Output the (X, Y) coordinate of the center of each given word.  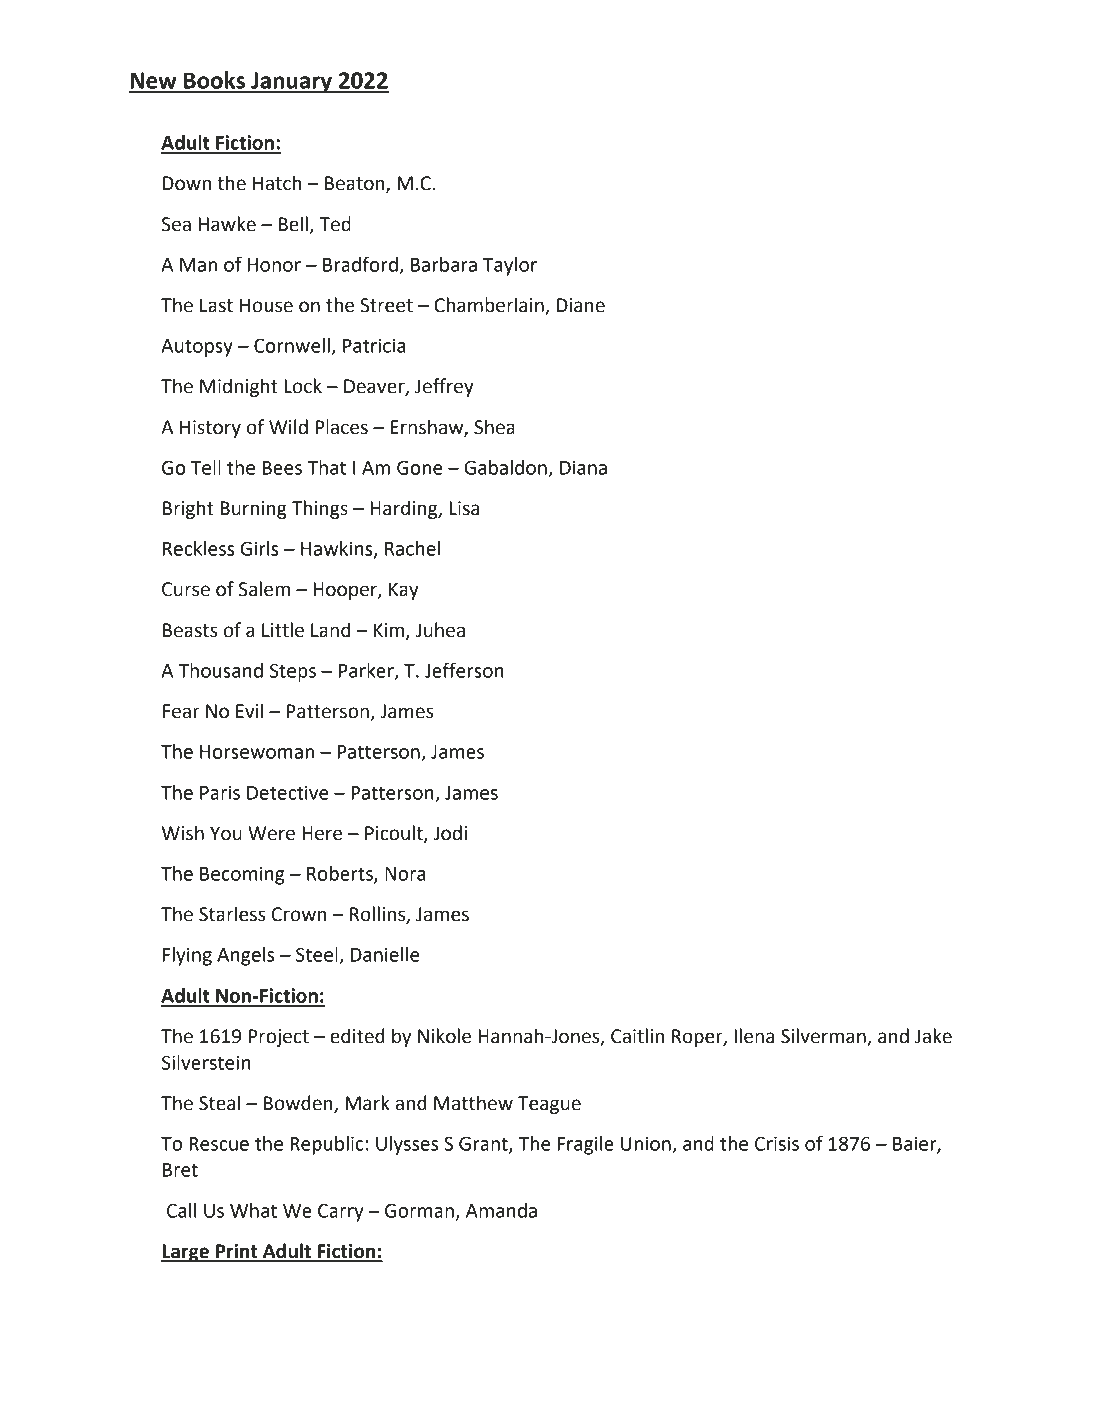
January (291, 82)
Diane (581, 305)
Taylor (510, 266)
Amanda (501, 1210)
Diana (583, 467)
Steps (293, 672)
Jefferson (464, 670)
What (253, 1210)
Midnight (239, 387)
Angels (245, 956)
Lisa (464, 508)
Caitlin (637, 1036)
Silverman (824, 1037)
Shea (494, 427)
